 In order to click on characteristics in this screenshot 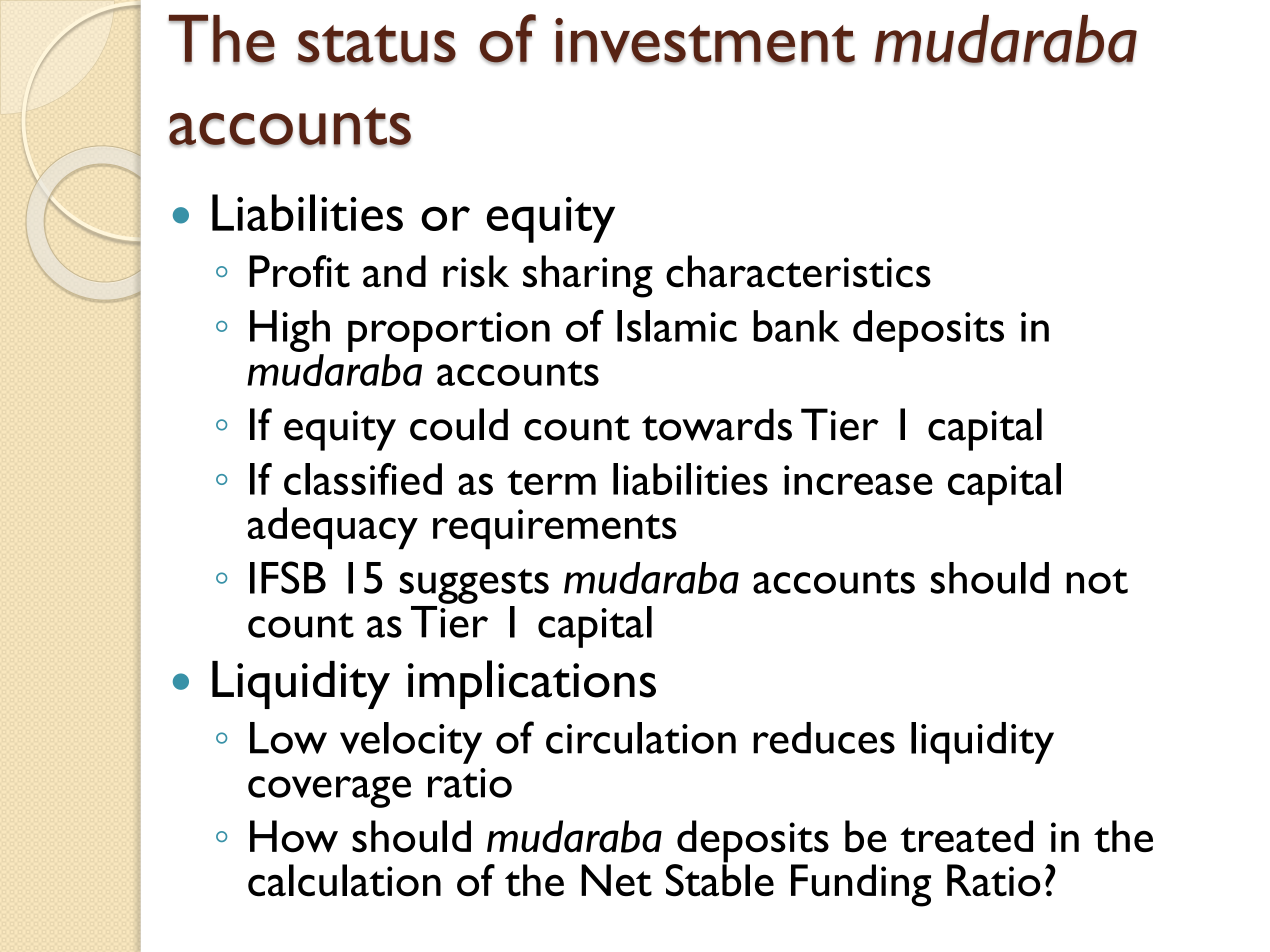, I will do `click(798, 271)`.
